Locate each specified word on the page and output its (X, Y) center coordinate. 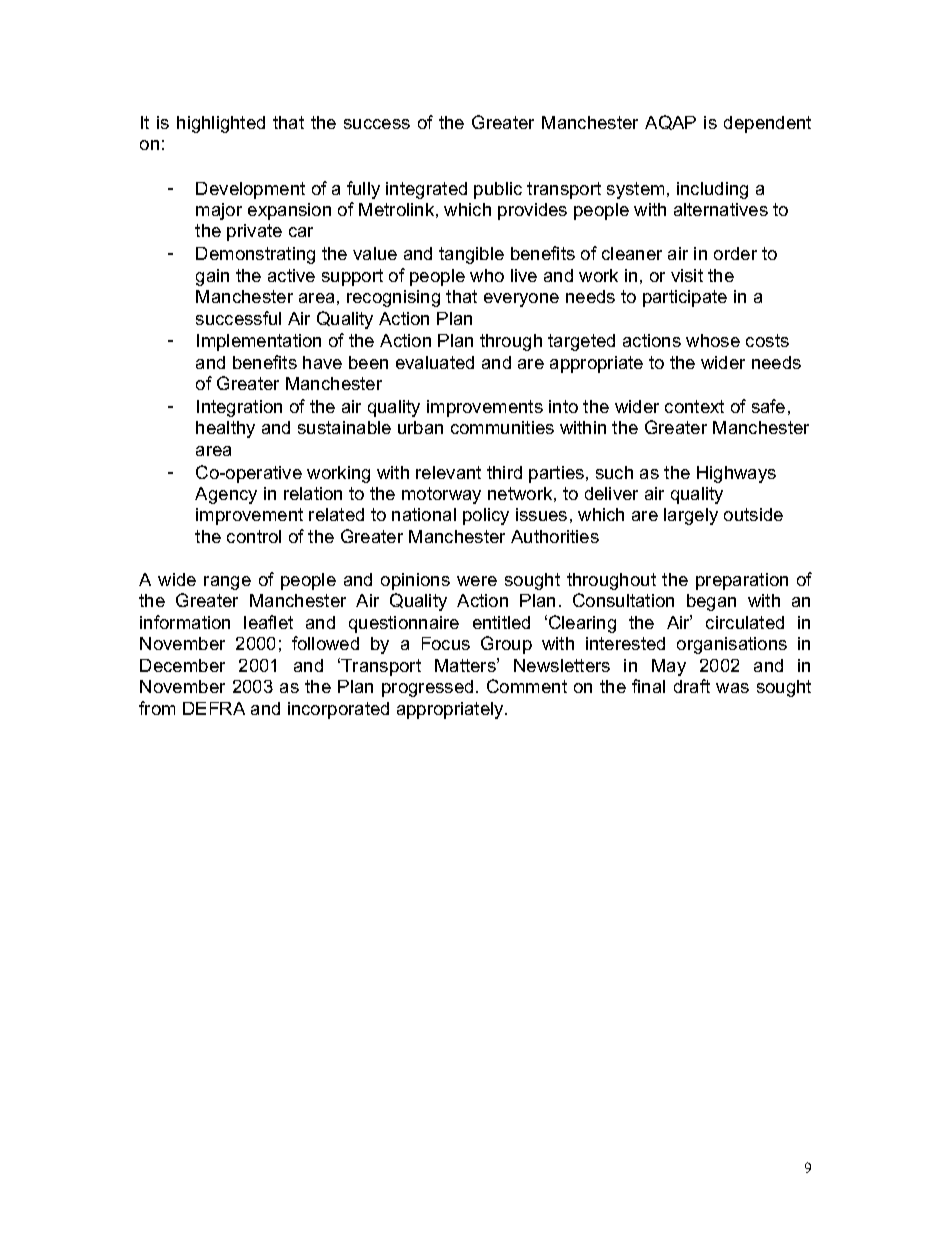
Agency (226, 495)
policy (486, 516)
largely (691, 516)
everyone (521, 300)
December (182, 665)
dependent (767, 124)
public (498, 190)
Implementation (259, 342)
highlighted (221, 124)
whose (713, 340)
